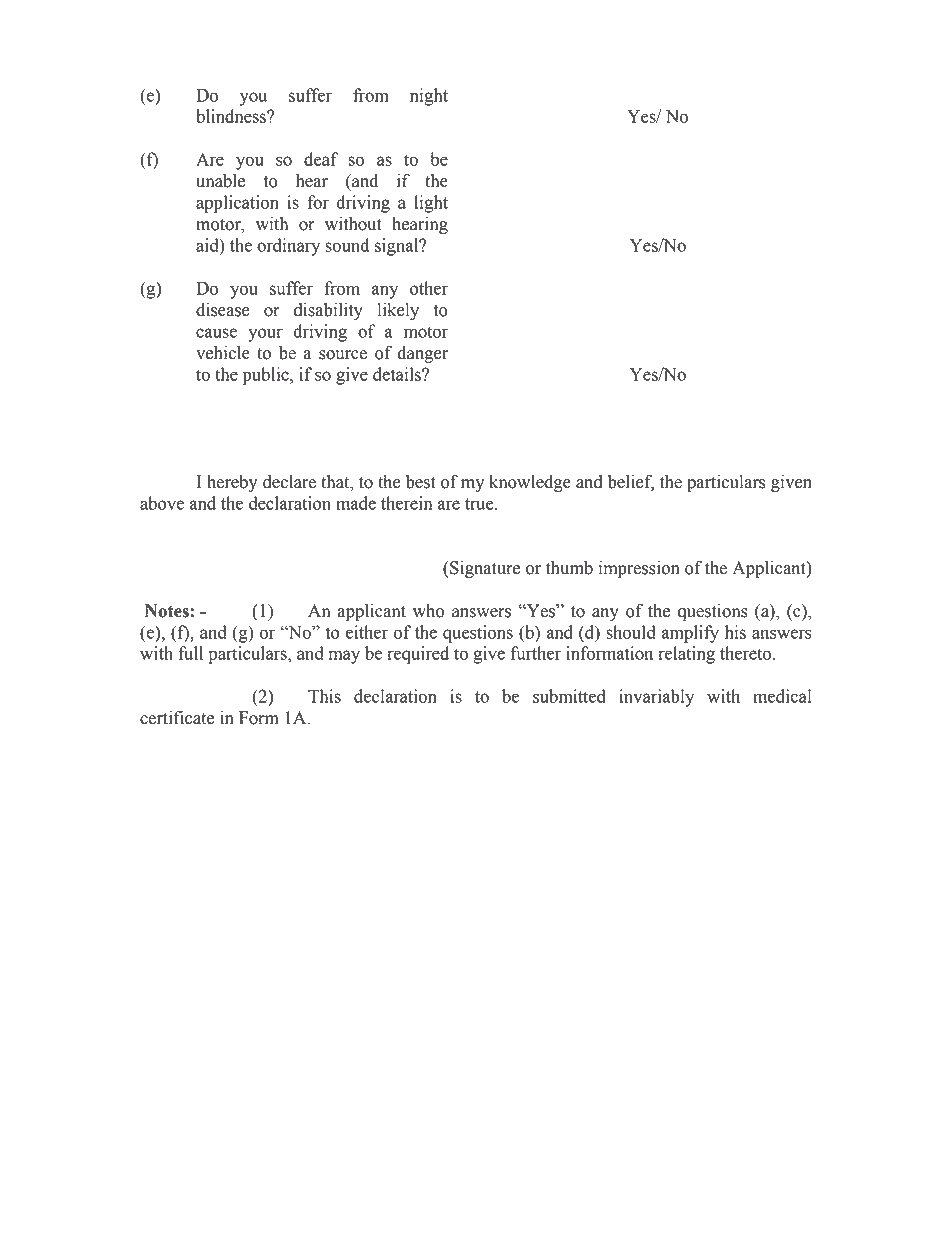 This screenshot has width=952, height=1233. I want to click on true, so click(480, 504).
